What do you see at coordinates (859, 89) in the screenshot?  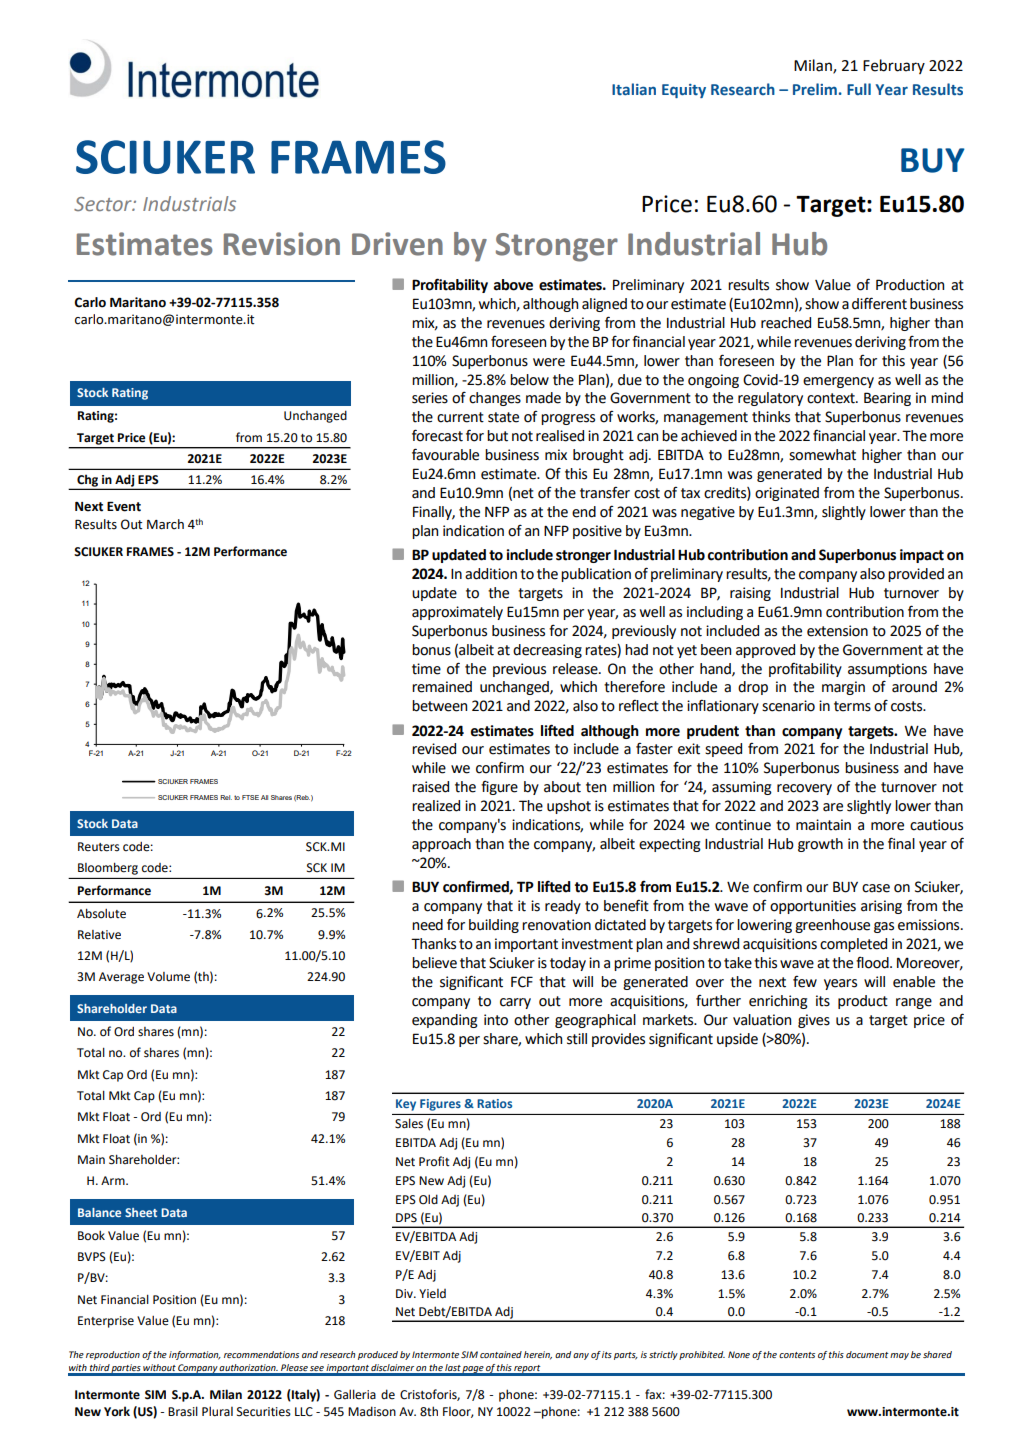 I see `Full` at bounding box center [859, 89].
